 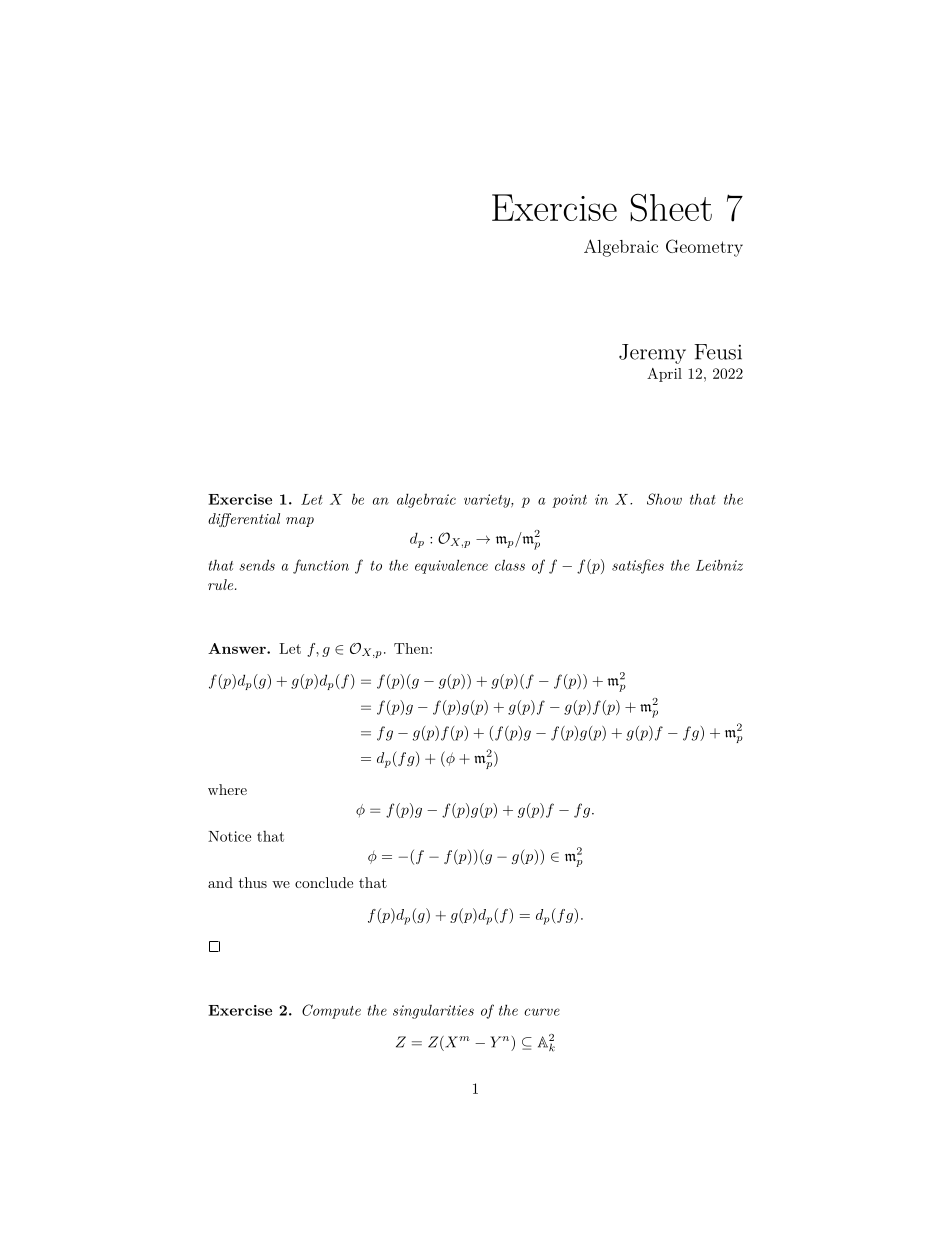 What do you see at coordinates (331, 1011) in the screenshot?
I see `Compute` at bounding box center [331, 1011].
